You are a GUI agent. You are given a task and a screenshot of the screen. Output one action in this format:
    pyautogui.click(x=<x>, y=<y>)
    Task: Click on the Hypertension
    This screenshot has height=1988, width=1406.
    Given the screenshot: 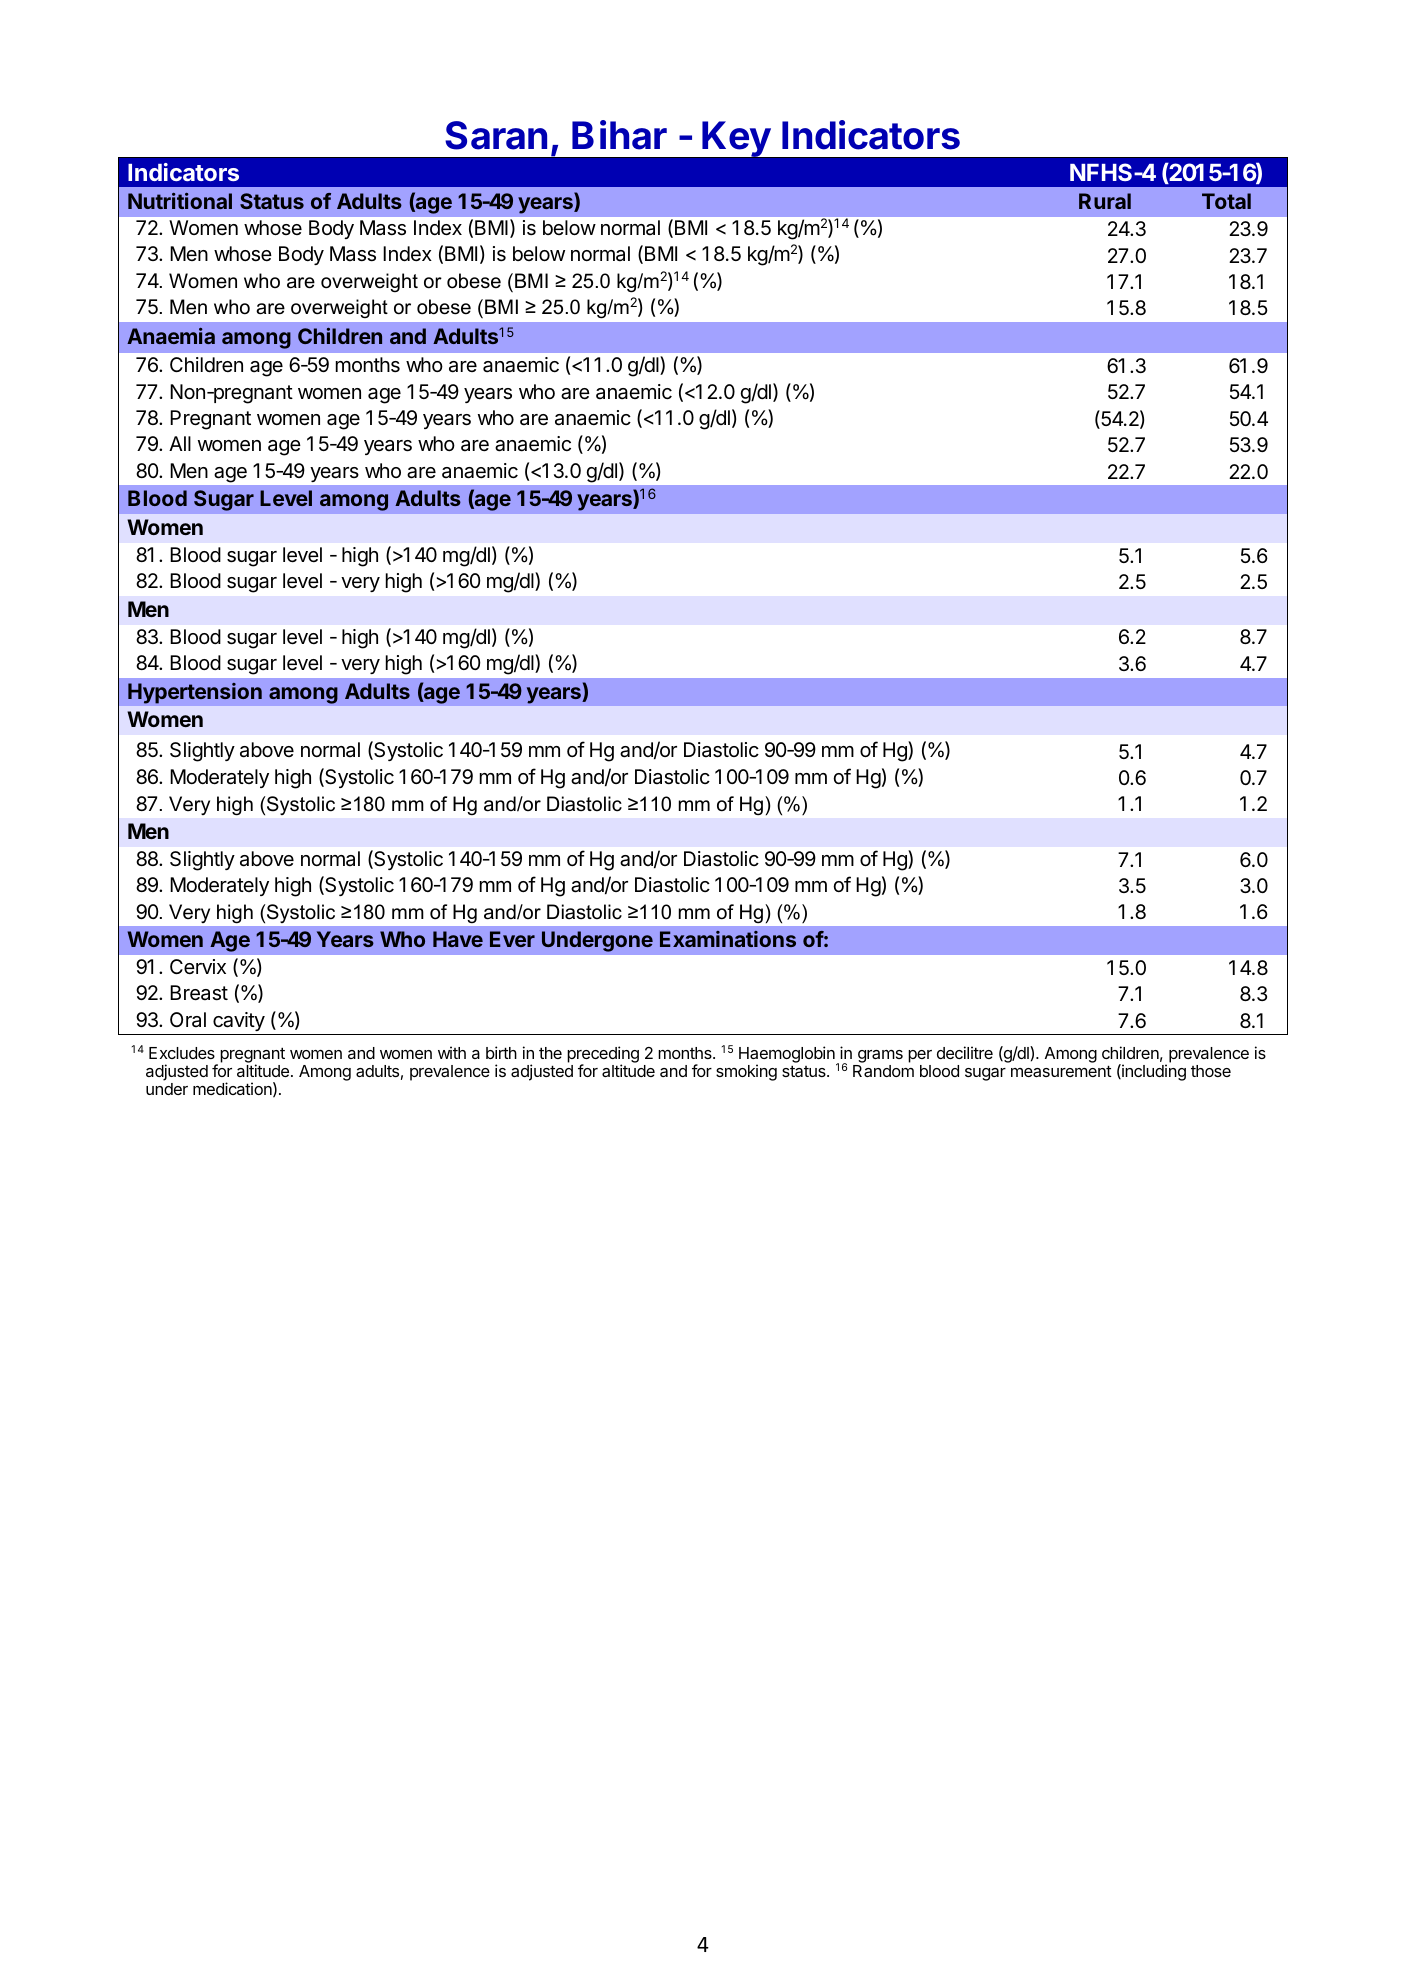 What is the action you would take?
    pyautogui.click(x=195, y=693)
